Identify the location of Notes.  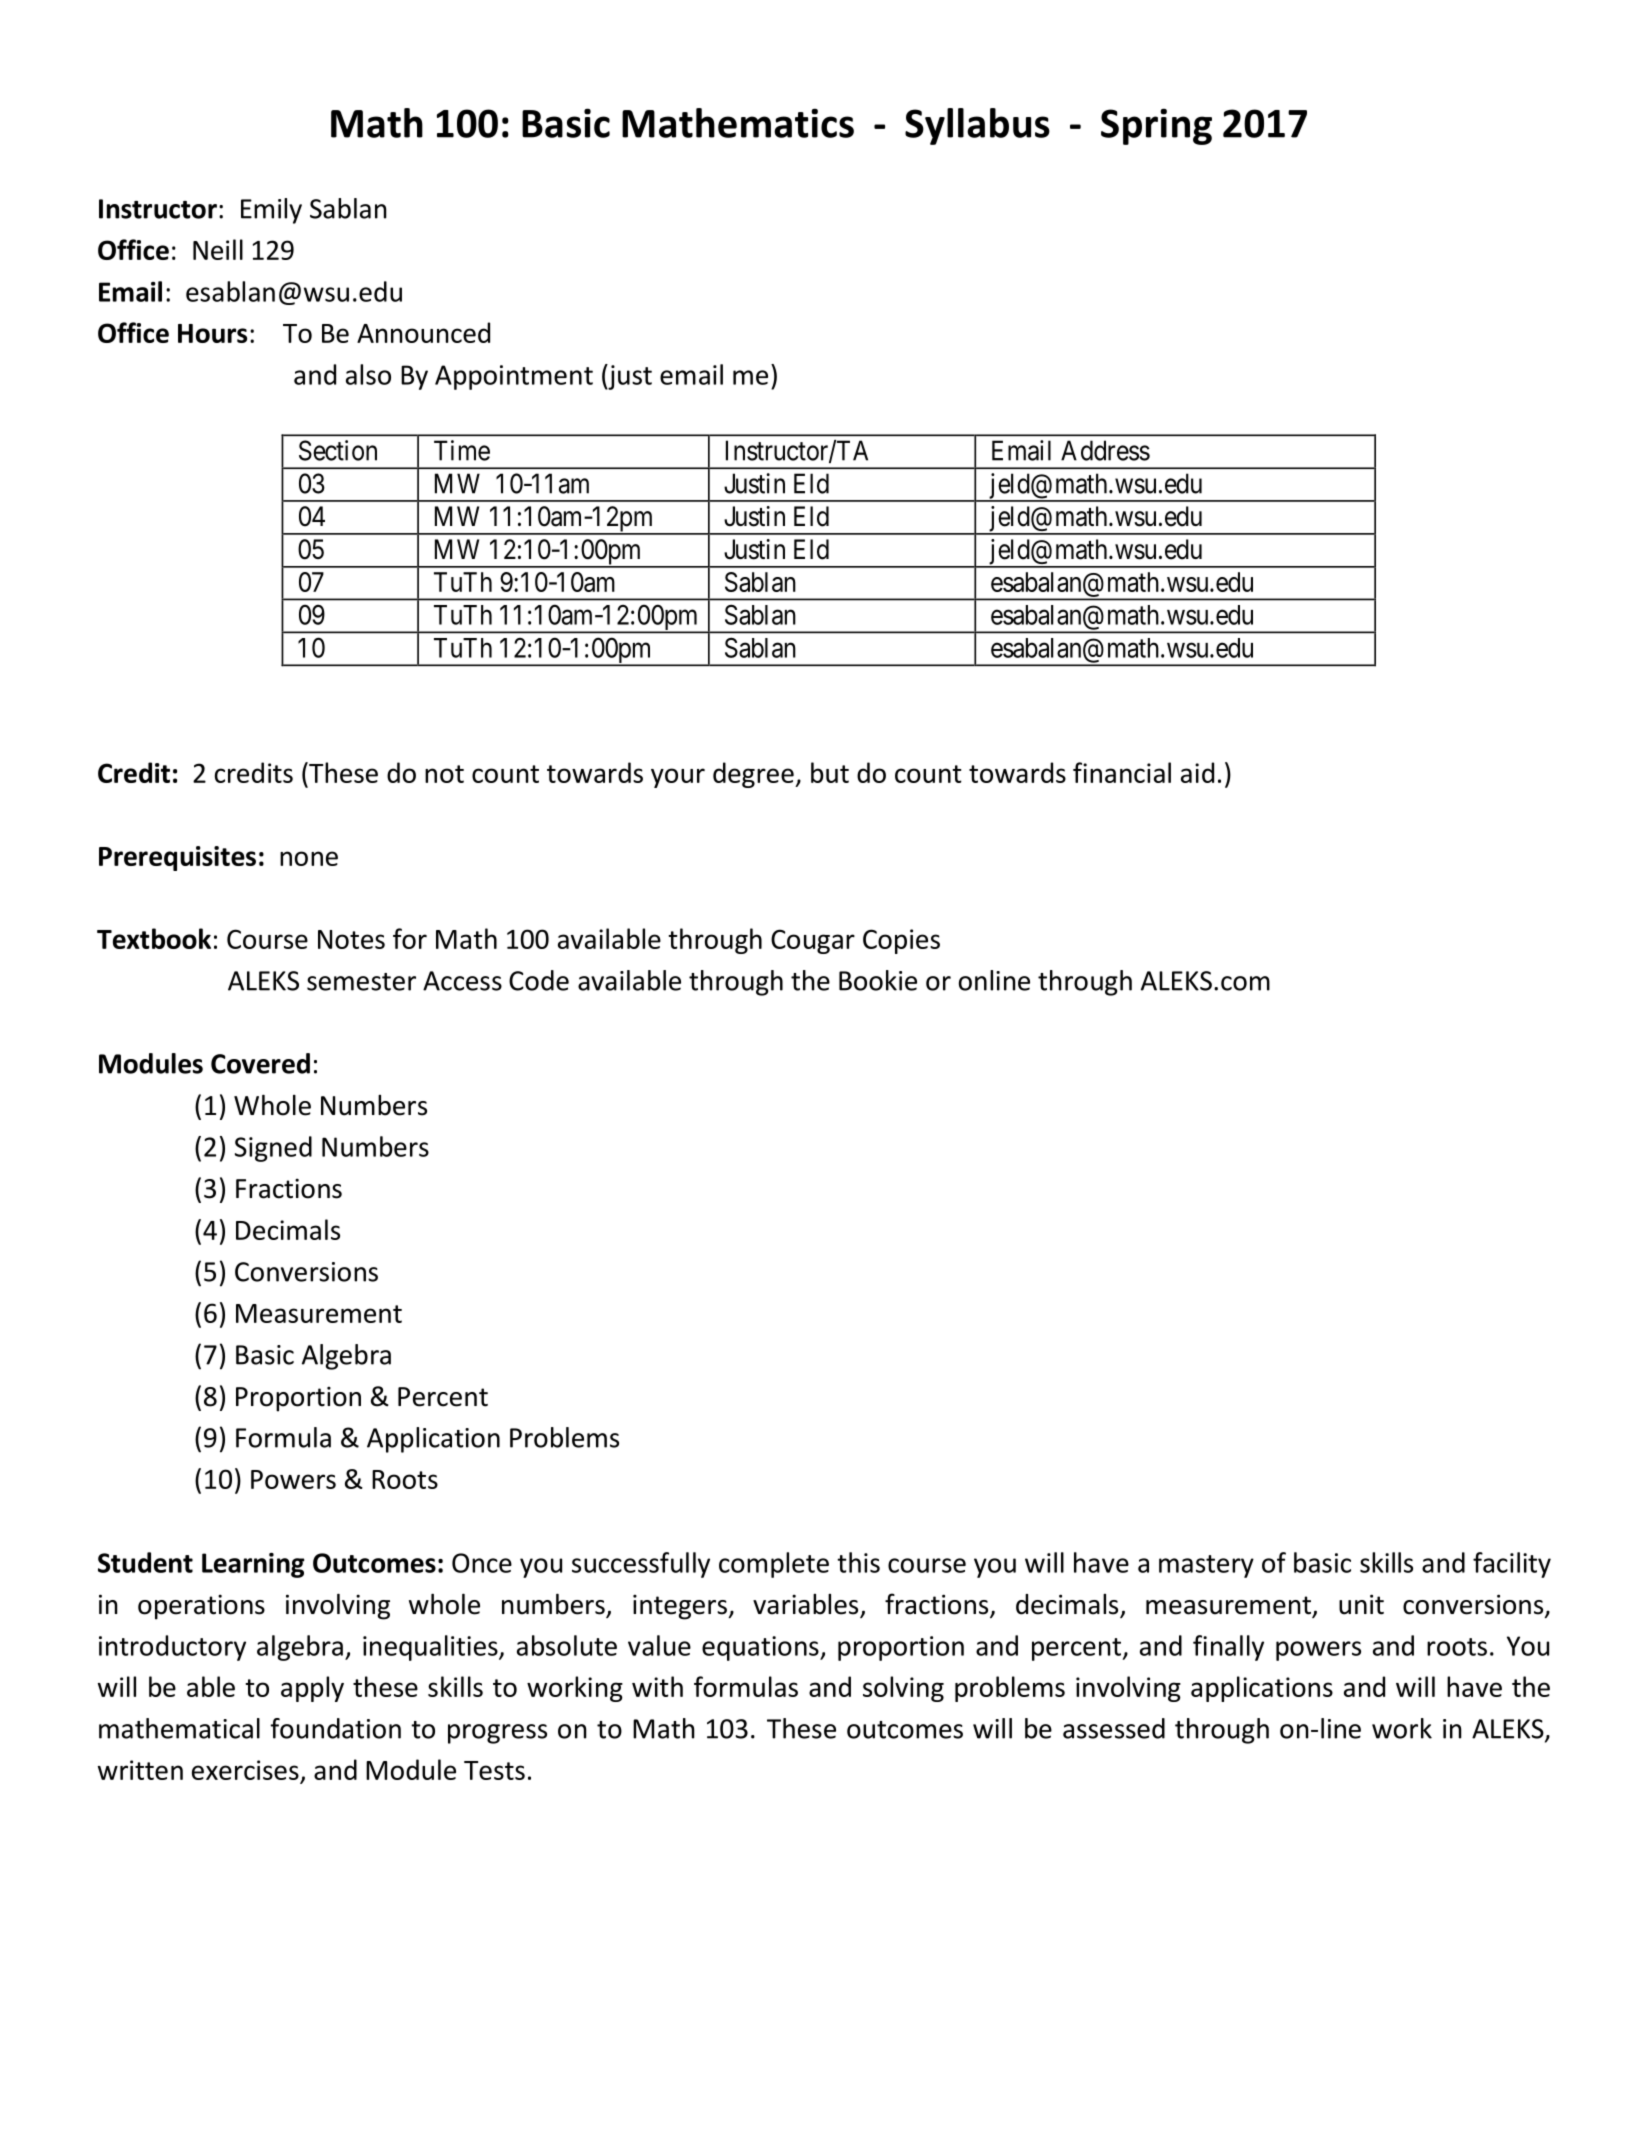
(351, 939).
